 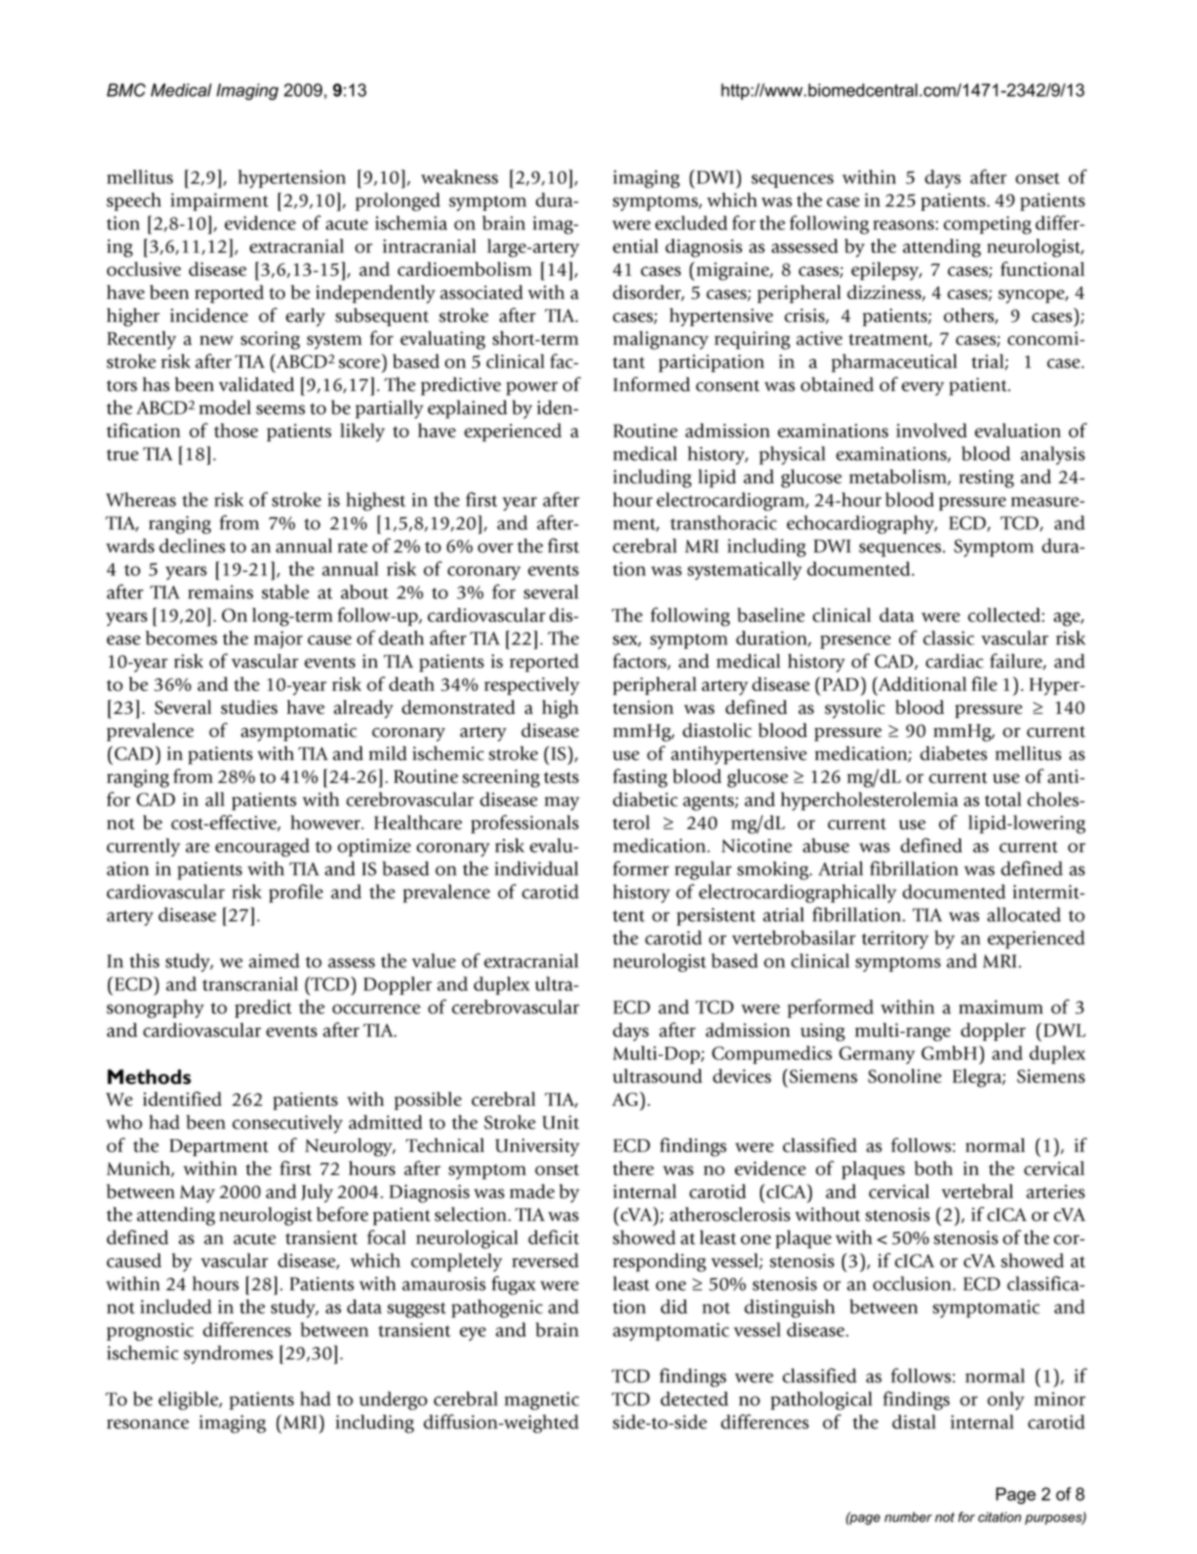 I want to click on competing, so click(x=987, y=225).
